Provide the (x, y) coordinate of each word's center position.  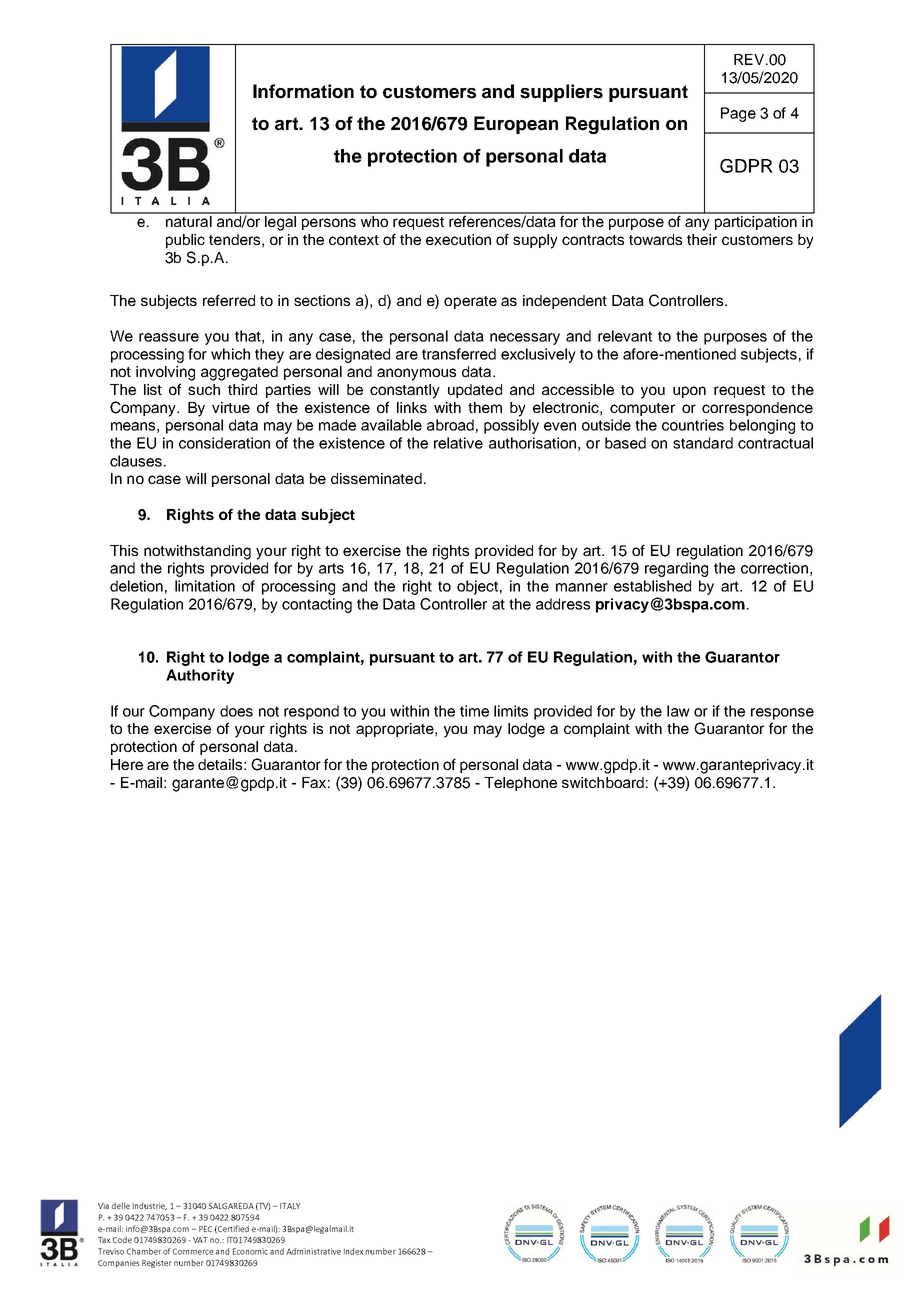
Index (353, 1251)
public (185, 241)
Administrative (313, 1251)
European (516, 125)
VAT (200, 1240)
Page (738, 114)
